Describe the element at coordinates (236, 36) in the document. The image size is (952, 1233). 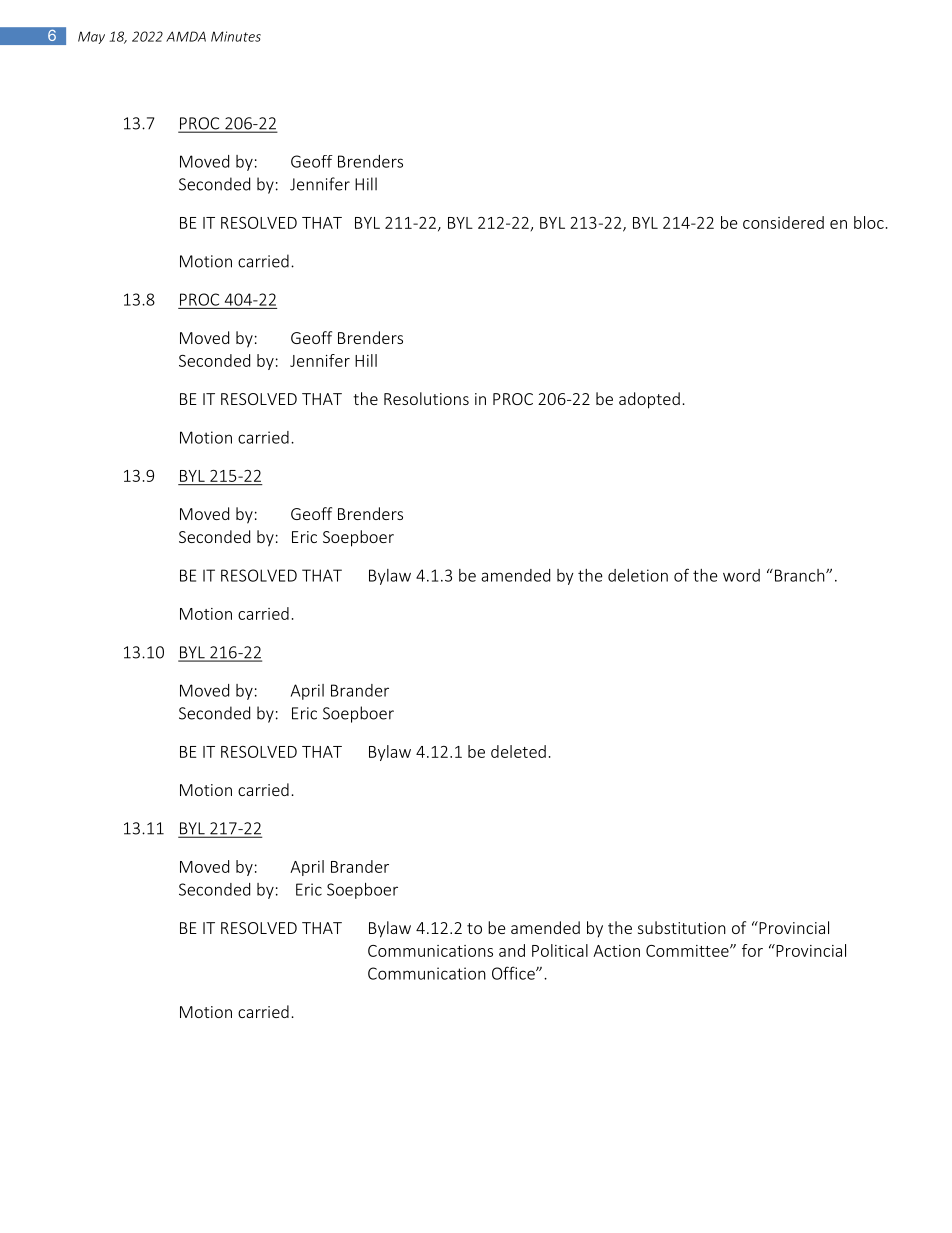
I see `Minutes` at that location.
